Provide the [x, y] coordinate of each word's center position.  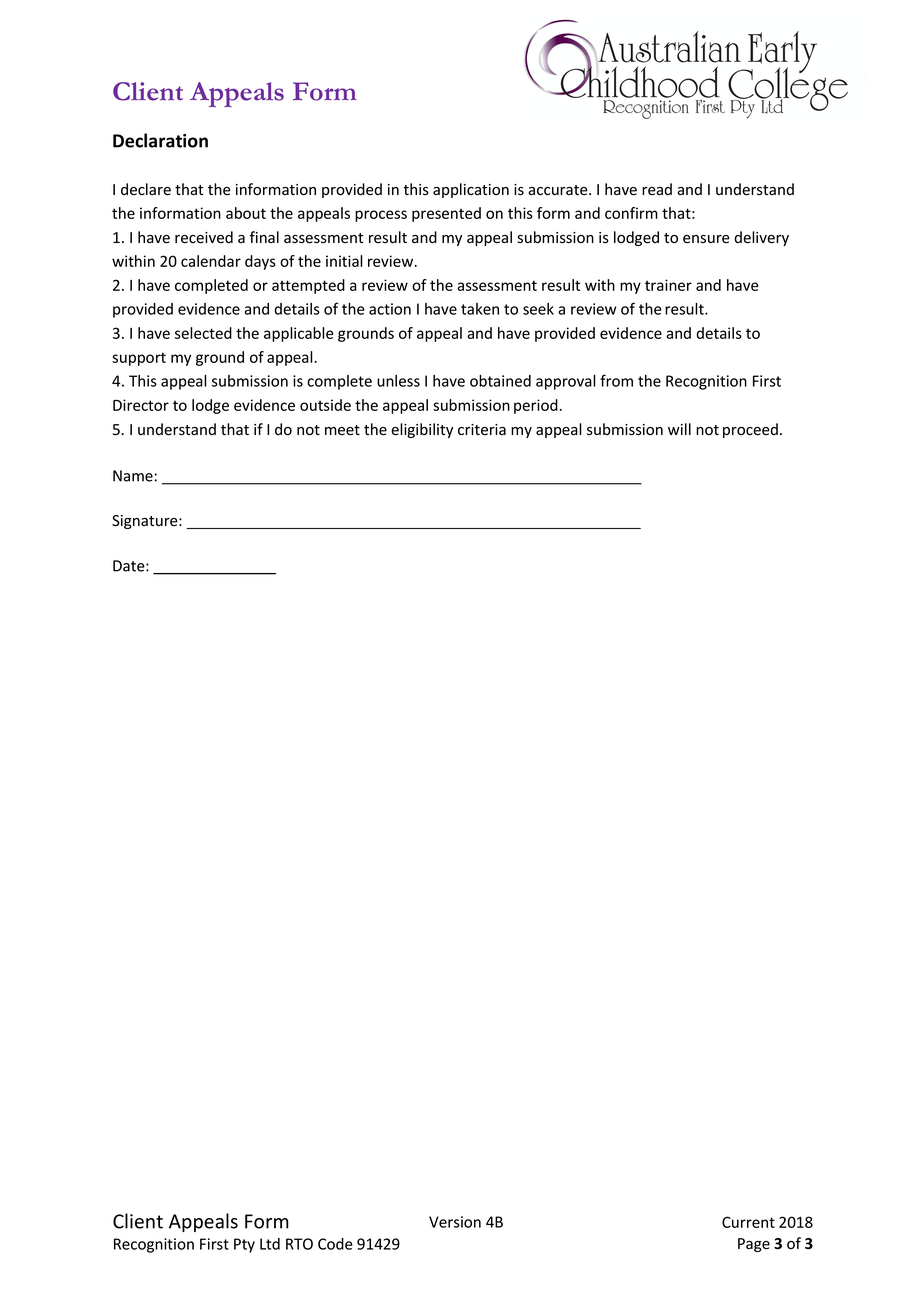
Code [335, 1244]
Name [133, 476]
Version [455, 1222]
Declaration [160, 140]
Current [748, 1222]
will [679, 429]
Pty [244, 1245]
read [657, 189]
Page [754, 1245]
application [471, 190]
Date [130, 566]
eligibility [422, 430]
